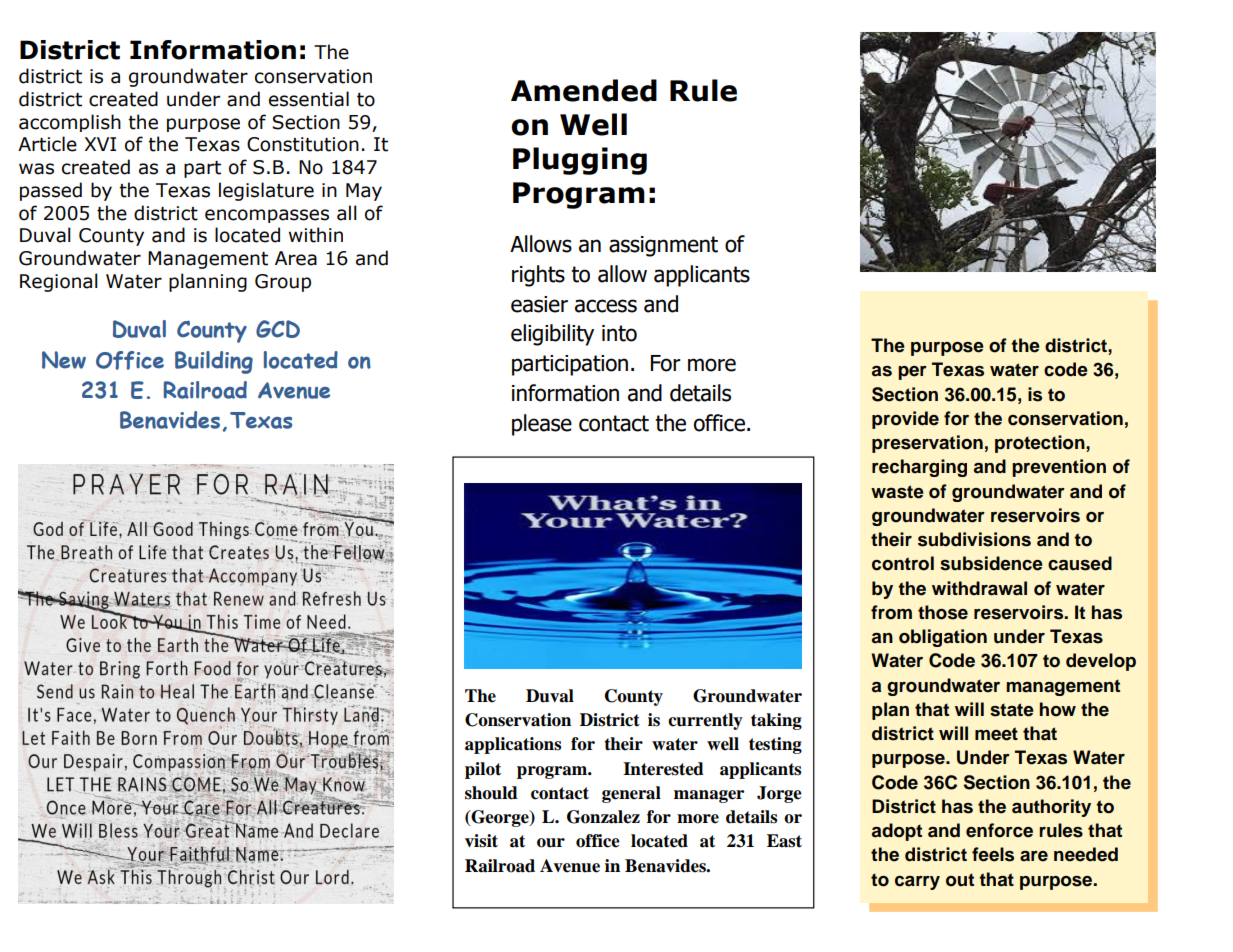 This screenshot has height=952, width=1233. I want to click on our, so click(551, 843).
